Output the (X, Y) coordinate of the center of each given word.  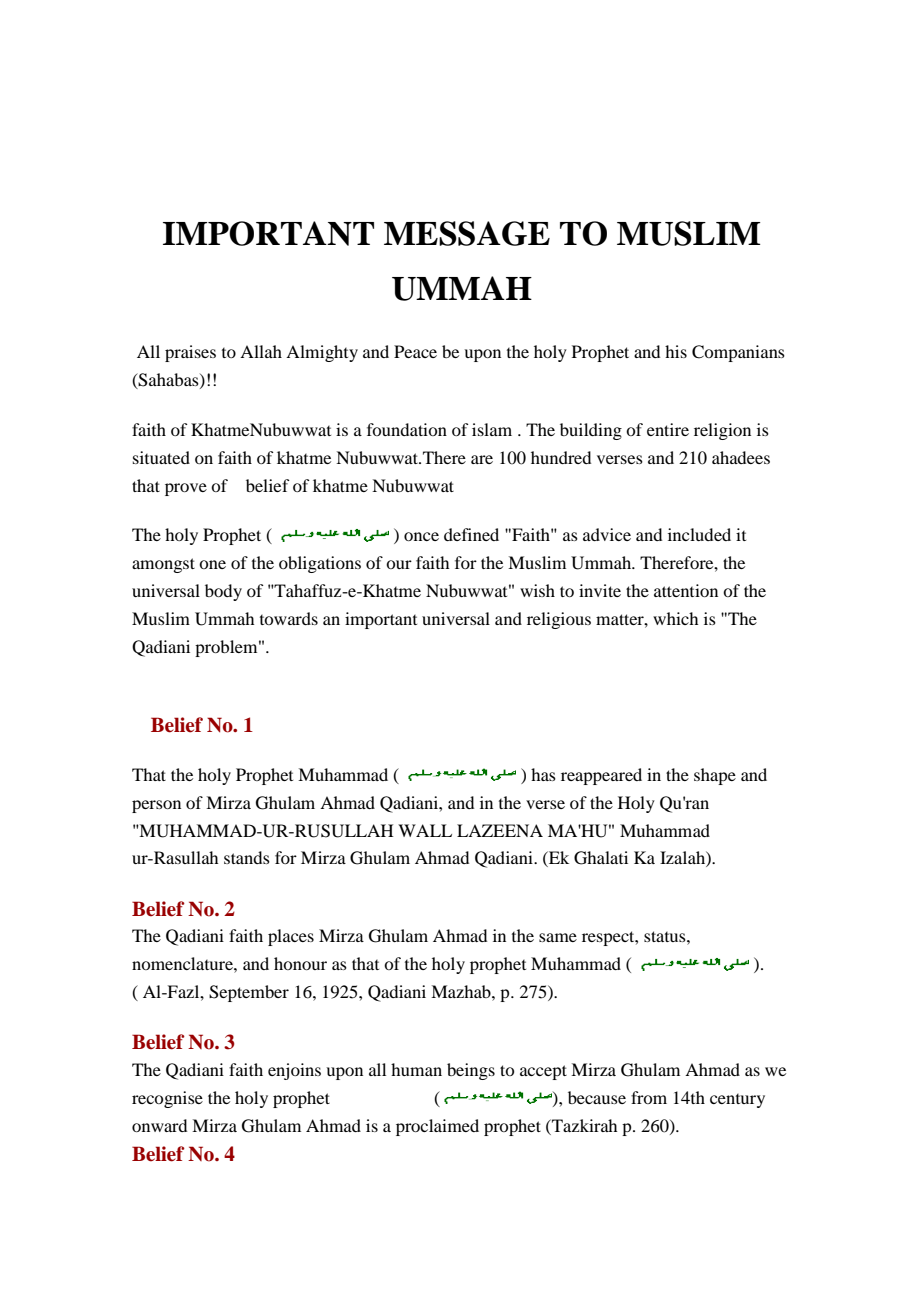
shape (715, 776)
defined (471, 534)
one (212, 564)
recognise (167, 1099)
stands (247, 857)
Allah (261, 351)
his (676, 351)
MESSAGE (467, 233)
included (699, 534)
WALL (425, 830)
